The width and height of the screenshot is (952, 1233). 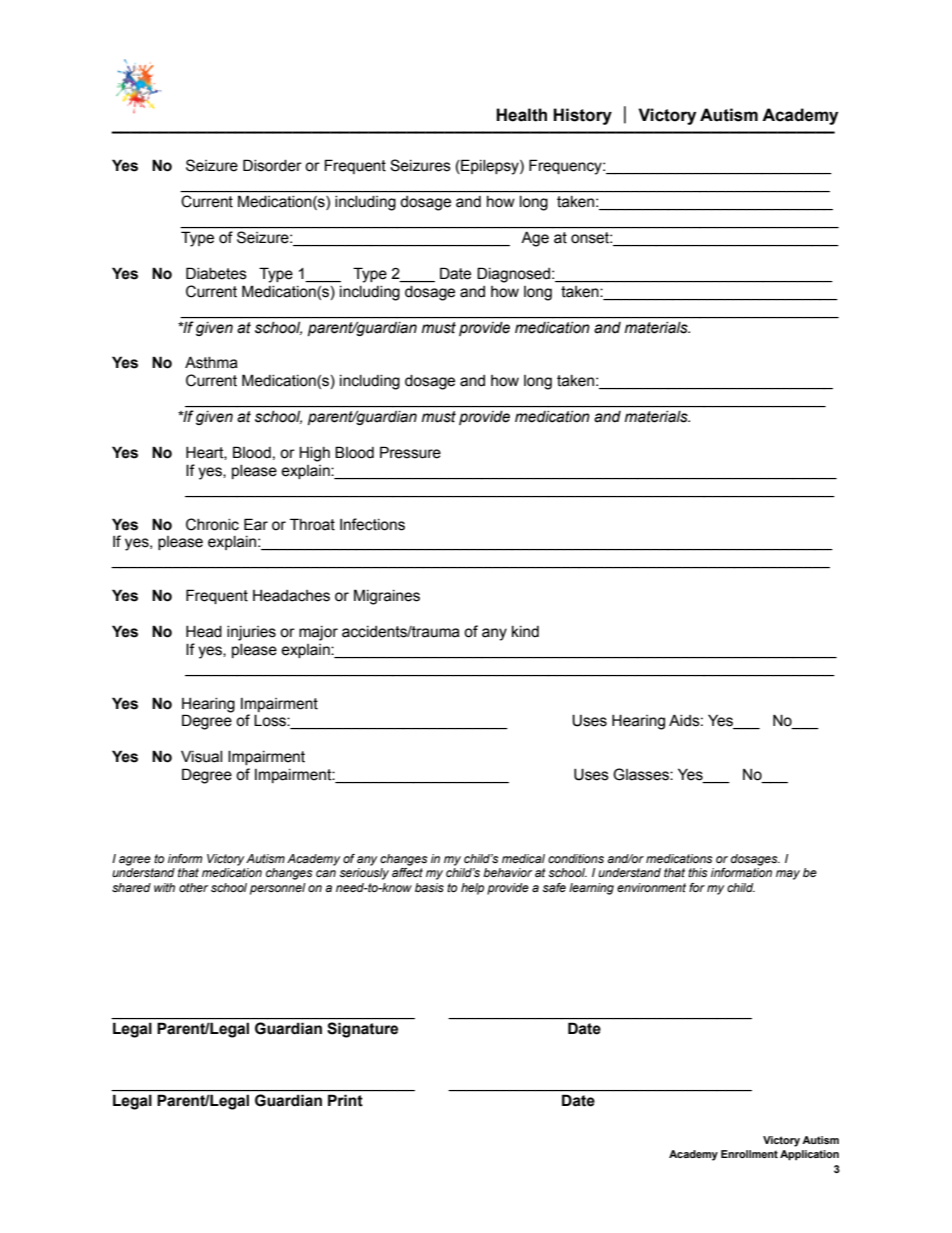 What do you see at coordinates (410, 452) in the screenshot?
I see `Pressure` at bounding box center [410, 452].
